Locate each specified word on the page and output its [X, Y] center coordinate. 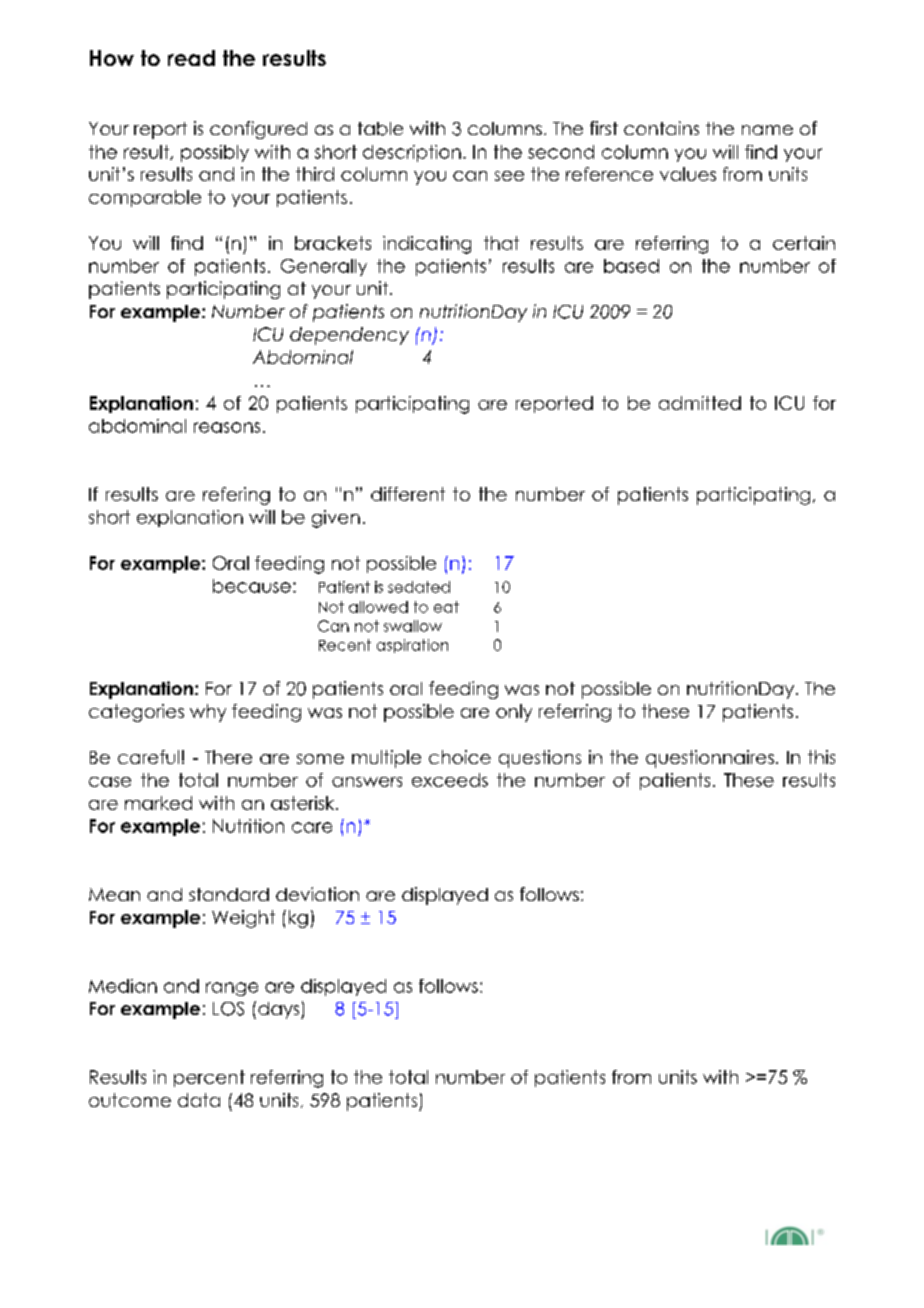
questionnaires [710, 759]
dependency [349, 336]
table [380, 129]
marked [158, 803]
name [767, 130]
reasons [227, 427]
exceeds [450, 780]
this [821, 757]
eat [446, 607]
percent [209, 1078]
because [252, 586]
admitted [700, 403]
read [191, 58]
